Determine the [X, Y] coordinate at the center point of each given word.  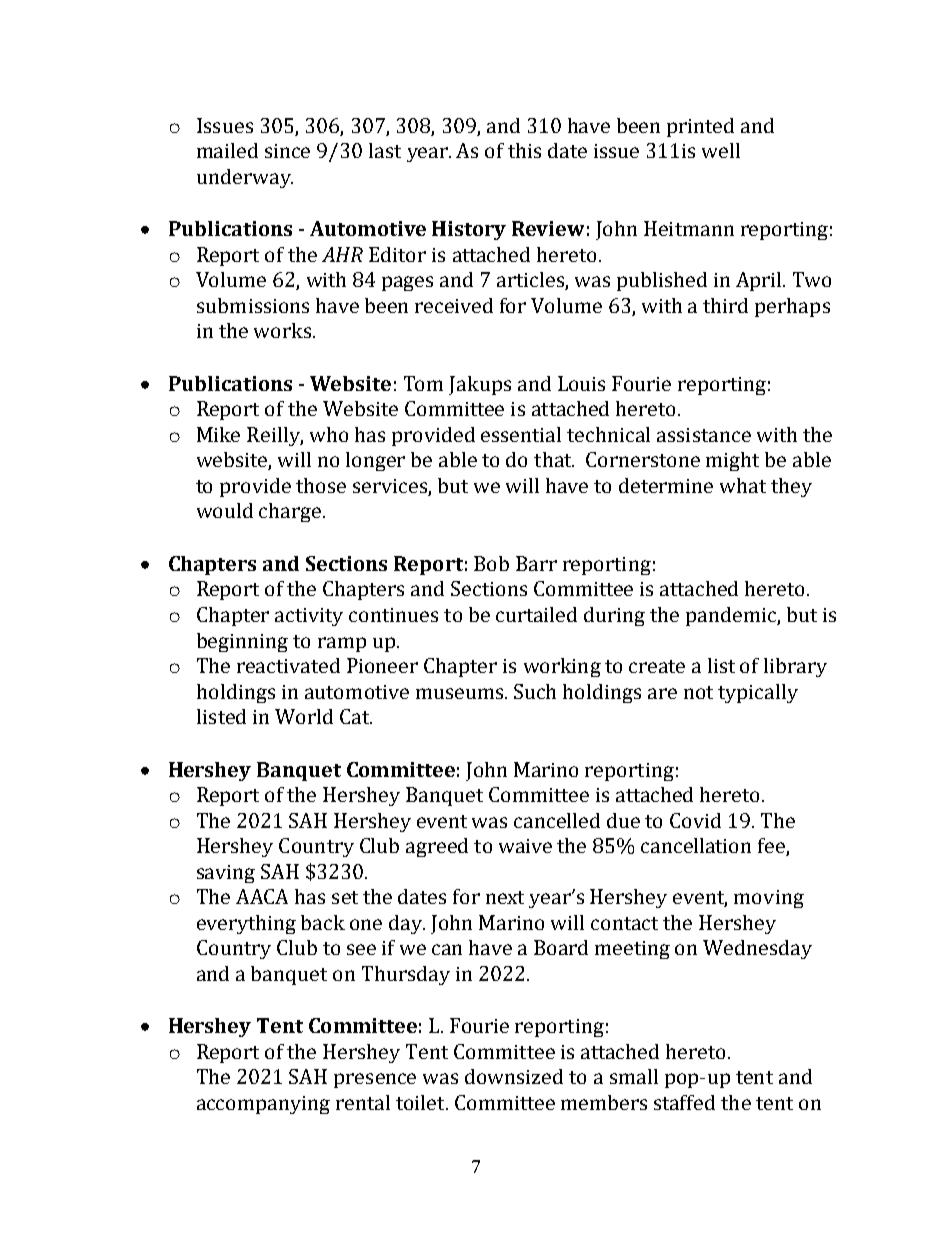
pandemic [732, 616]
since [287, 151]
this [524, 150]
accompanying [263, 1105]
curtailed [536, 614]
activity [309, 617]
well [721, 150]
